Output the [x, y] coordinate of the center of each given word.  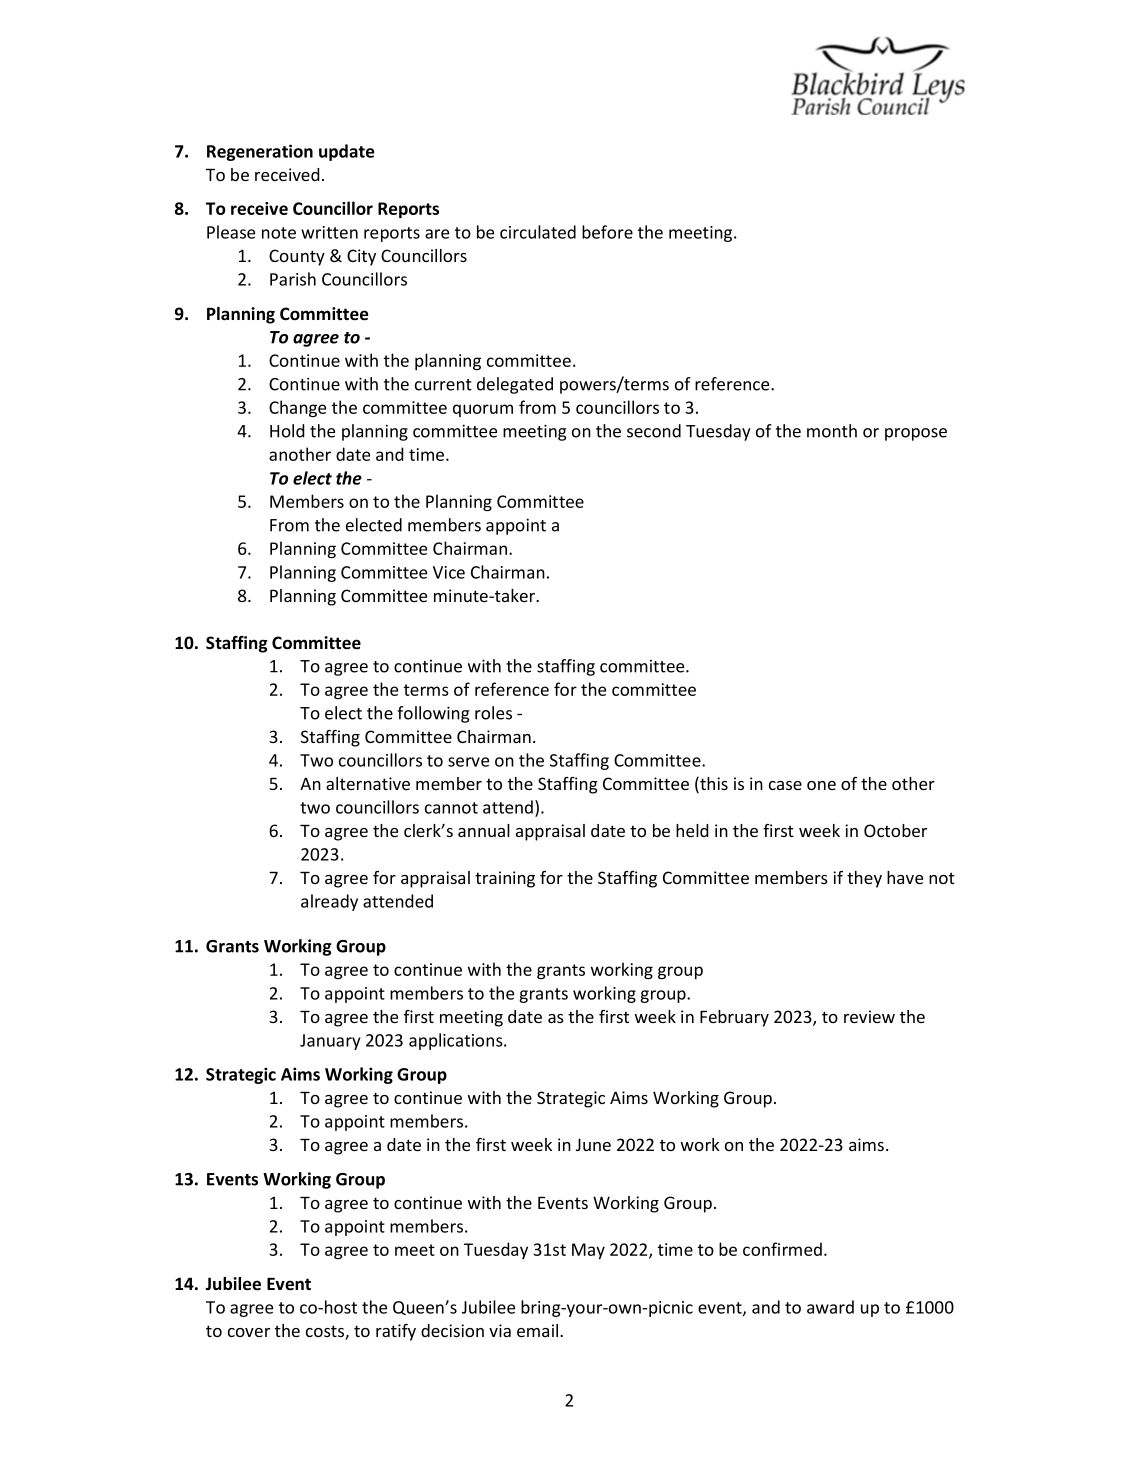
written [329, 232]
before [607, 232]
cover [249, 1332]
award [830, 1307]
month [832, 431]
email [539, 1330]
